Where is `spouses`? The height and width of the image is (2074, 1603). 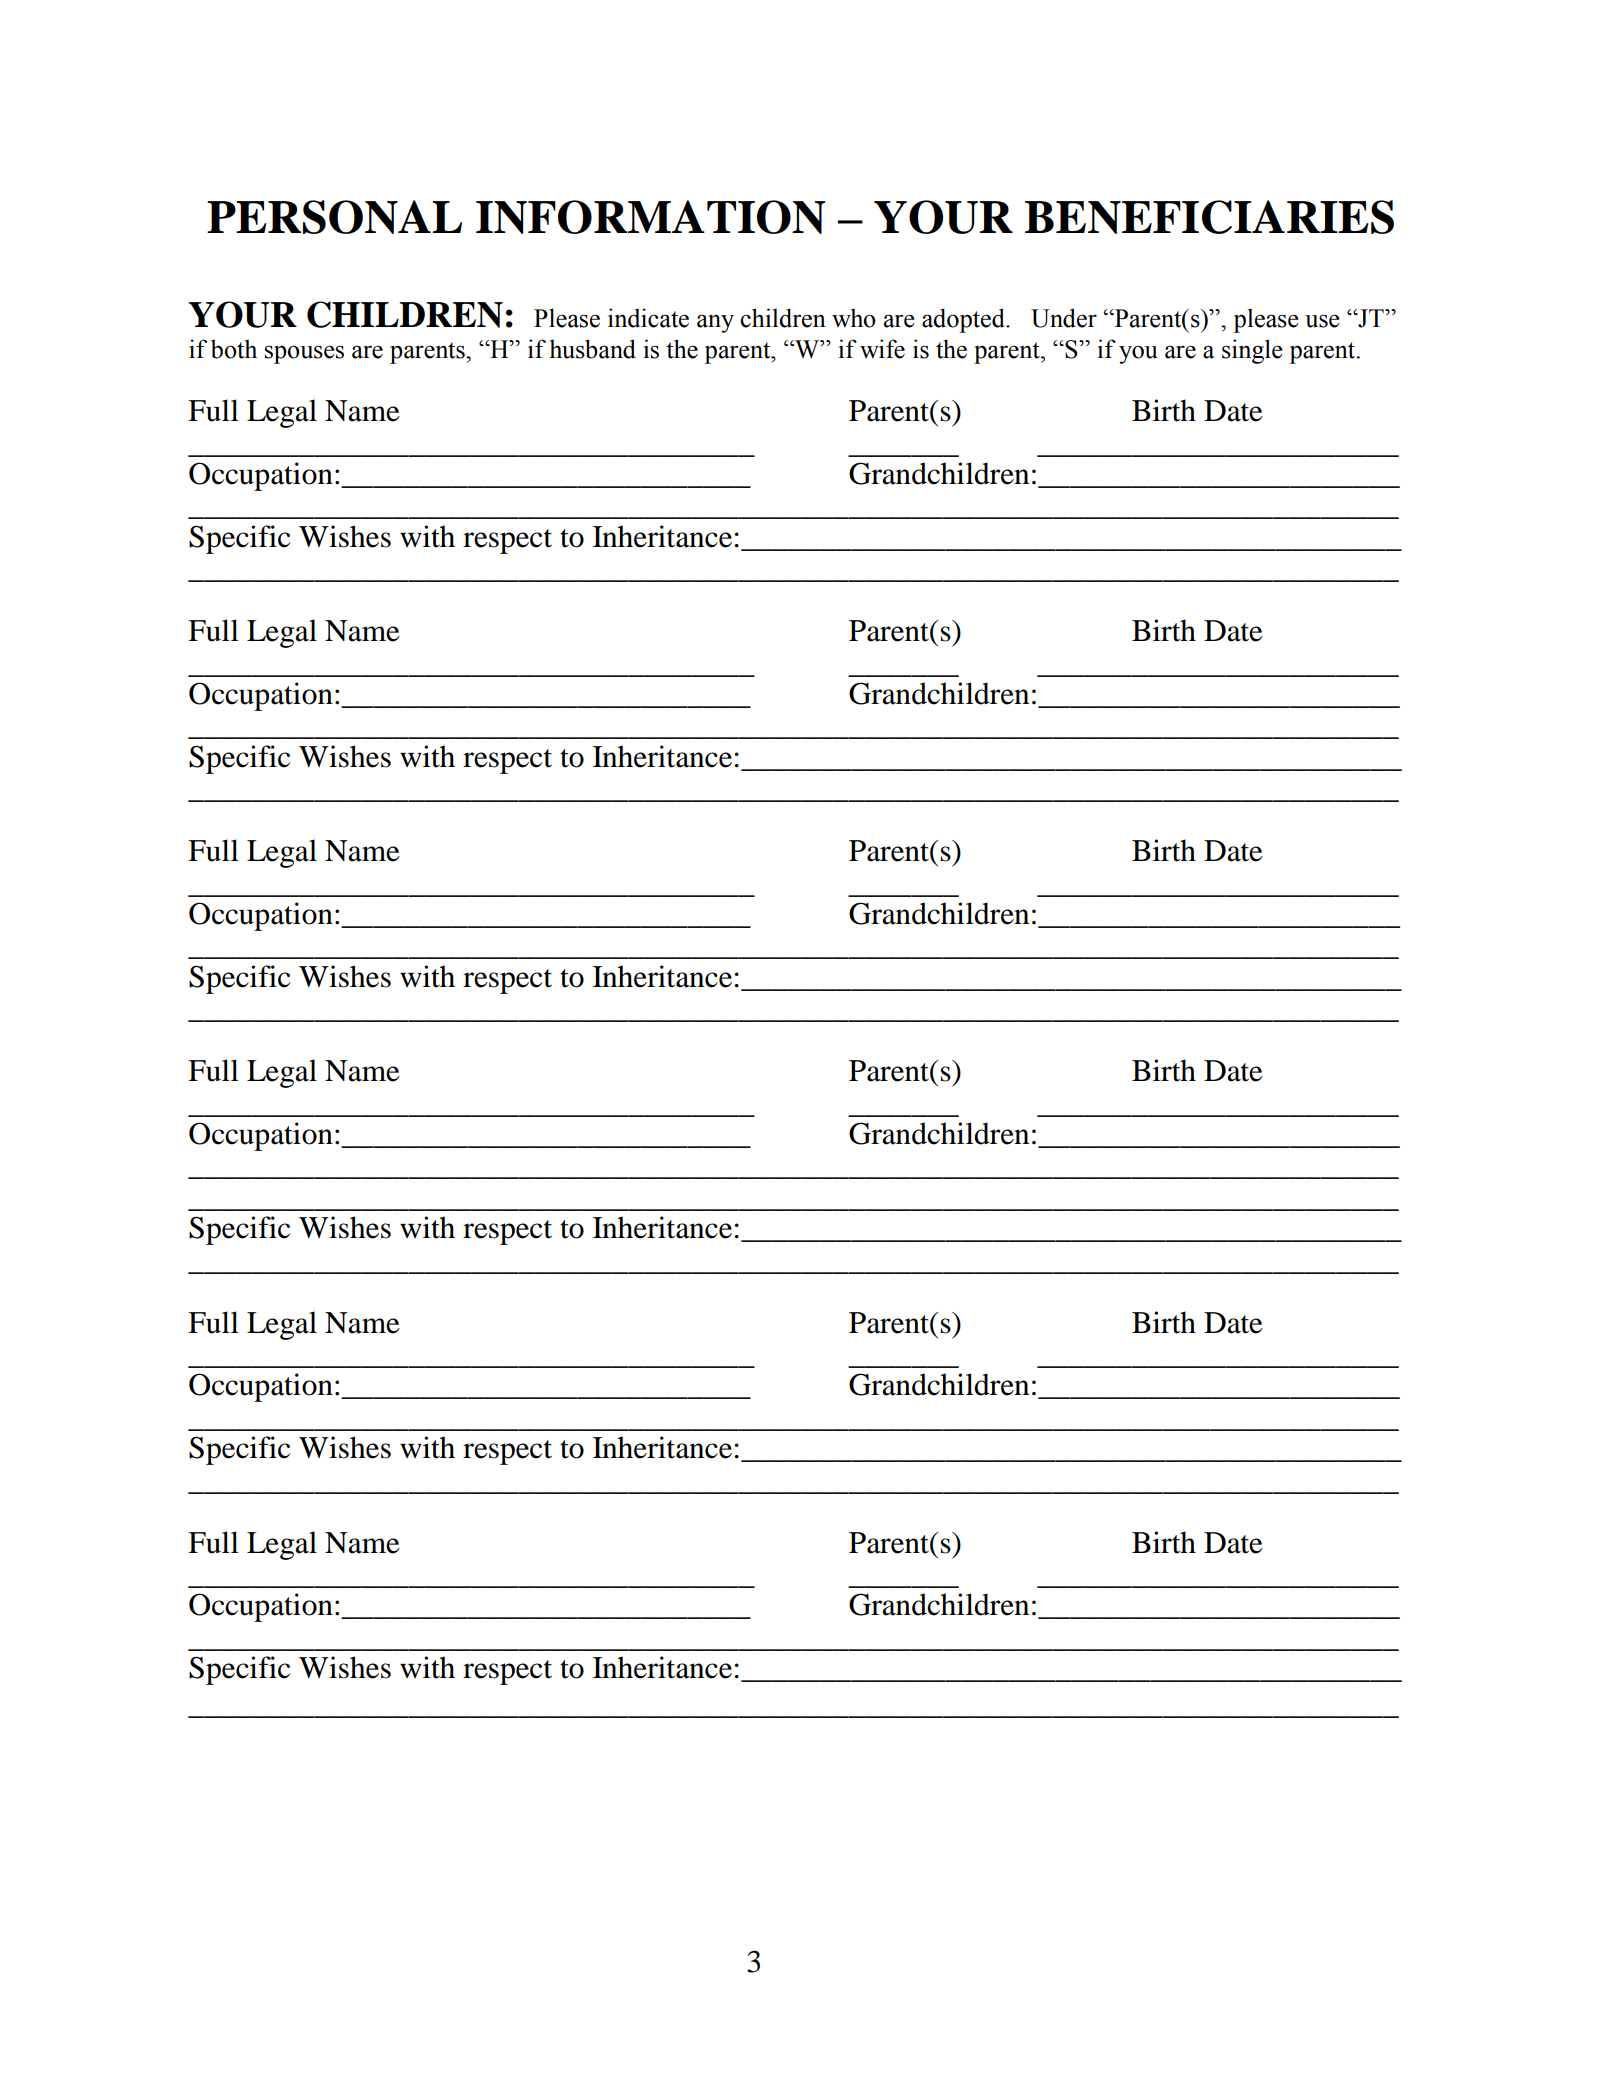 spouses is located at coordinates (304, 354).
